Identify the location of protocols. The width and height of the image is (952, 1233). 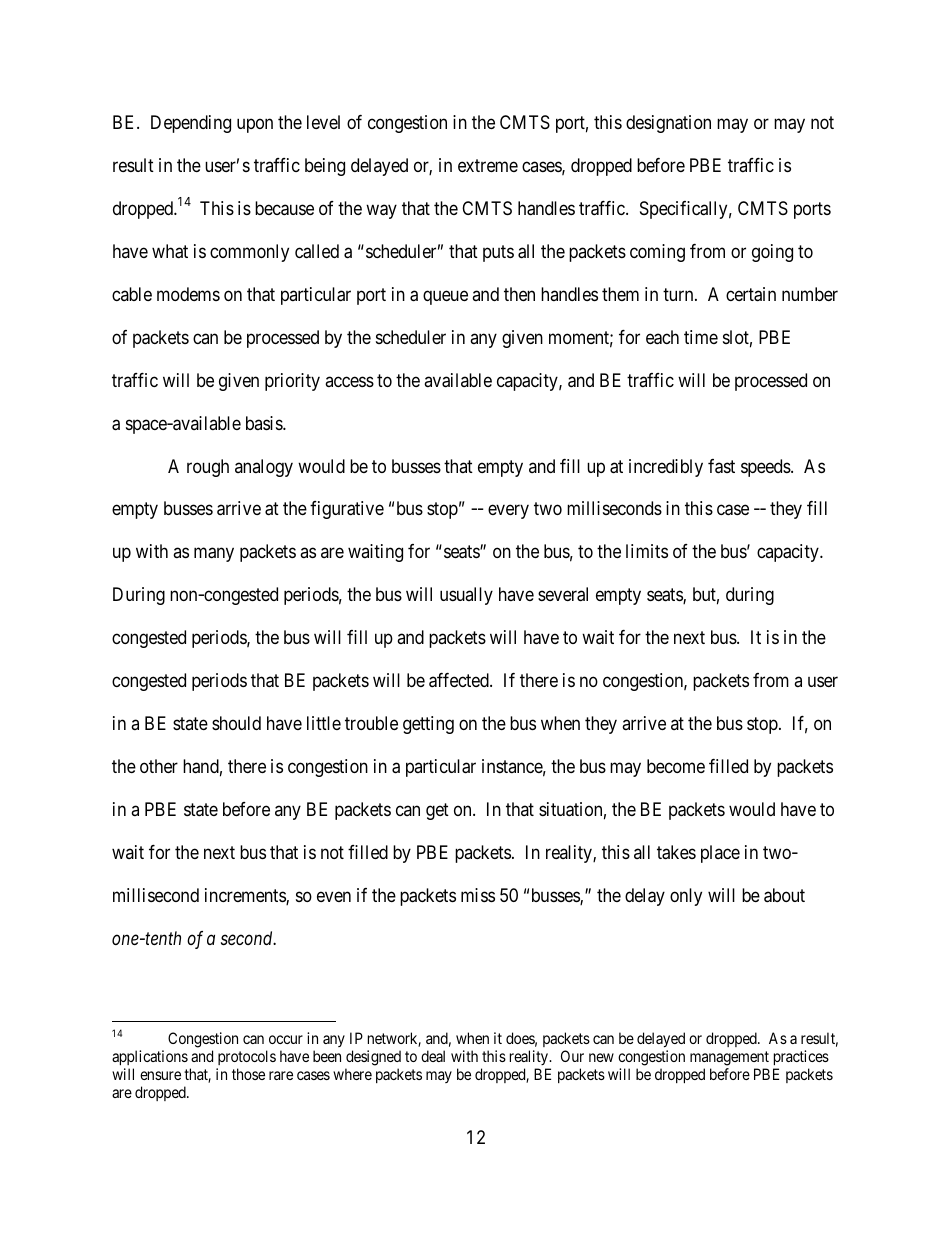
(246, 1059).
